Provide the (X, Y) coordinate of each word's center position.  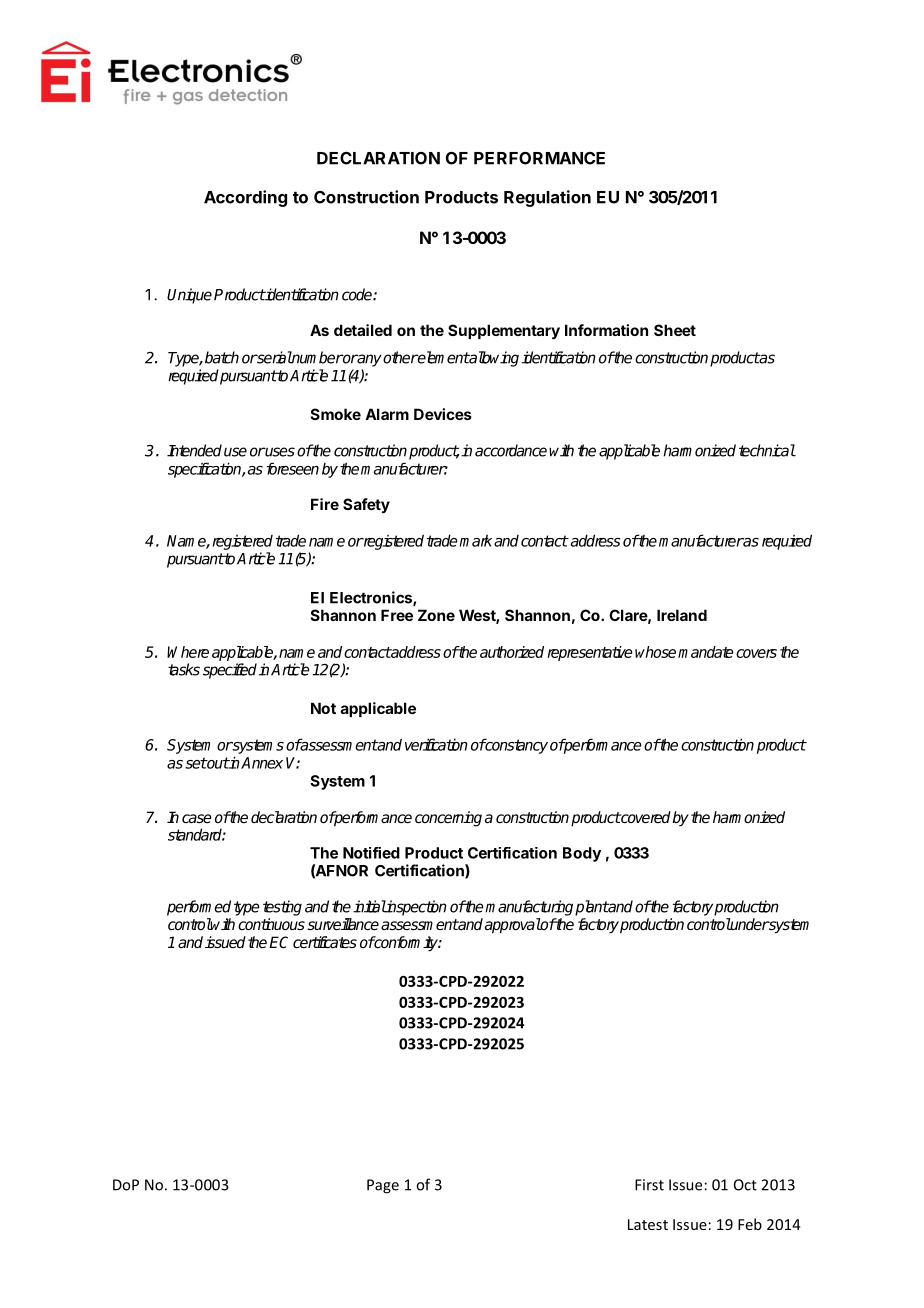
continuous (271, 924)
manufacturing (529, 908)
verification (436, 744)
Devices (443, 414)
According (245, 198)
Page (383, 1186)
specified (230, 671)
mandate (706, 652)
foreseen (293, 468)
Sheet (675, 330)
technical (767, 450)
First (649, 1185)
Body (582, 854)
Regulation (547, 198)
